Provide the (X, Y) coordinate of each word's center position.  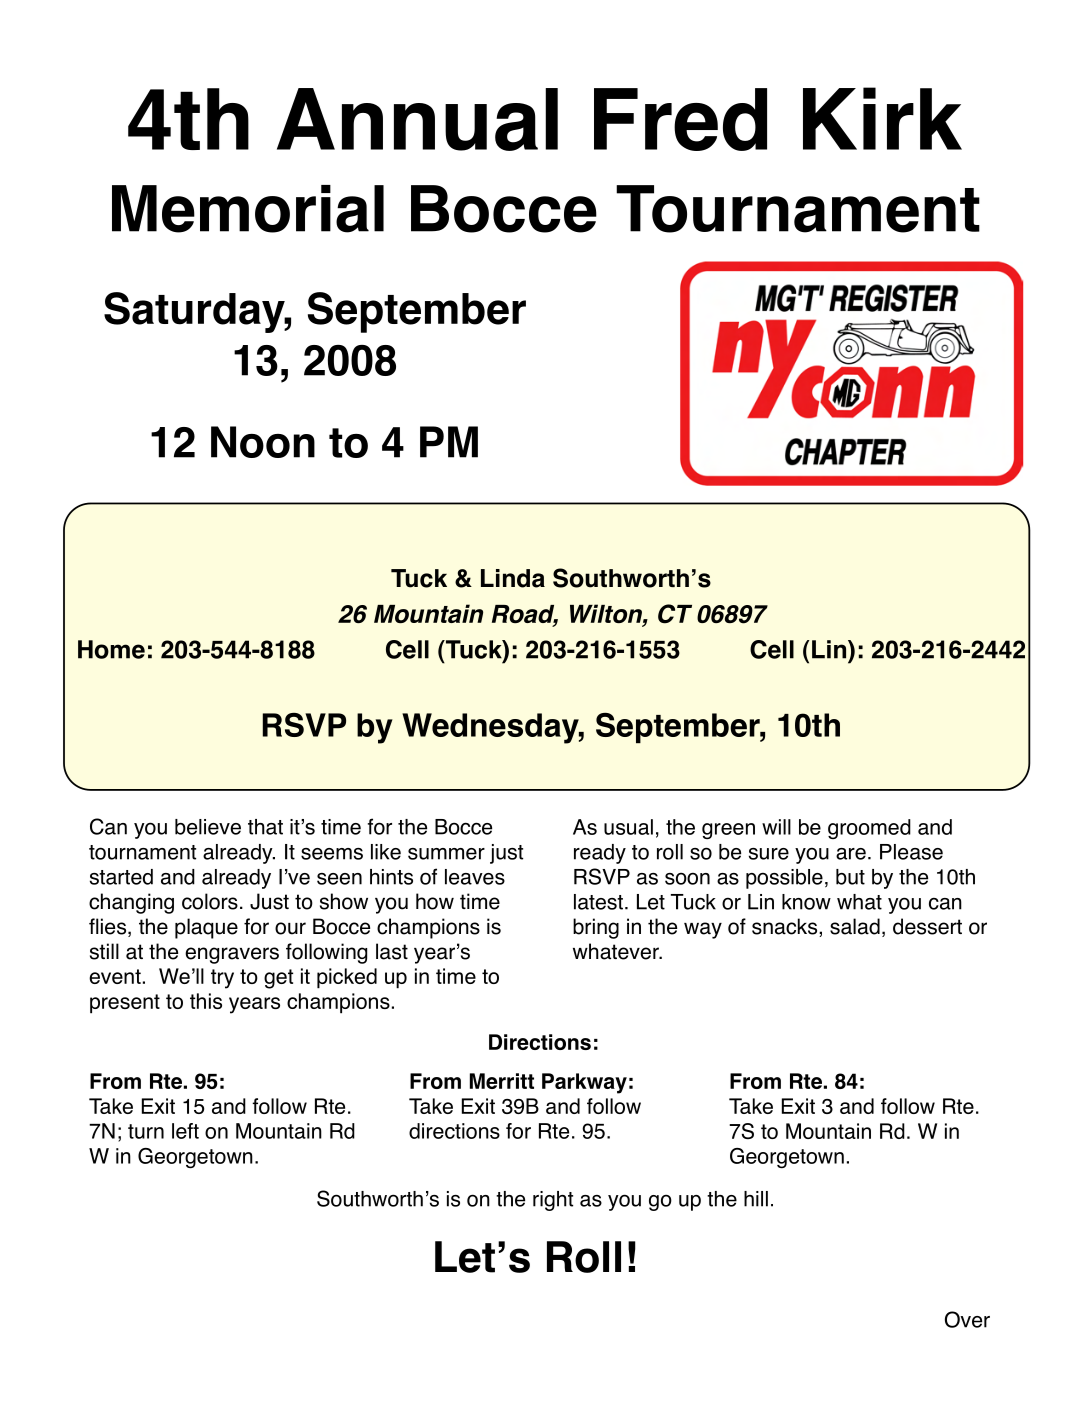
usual (628, 827)
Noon (263, 442)
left (185, 1131)
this (206, 1001)
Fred (680, 119)
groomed (869, 829)
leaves (475, 877)
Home (111, 649)
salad (855, 926)
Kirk (882, 118)
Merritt (502, 1081)
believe (208, 827)
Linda (513, 578)
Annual (417, 119)
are (851, 854)
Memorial (248, 209)
